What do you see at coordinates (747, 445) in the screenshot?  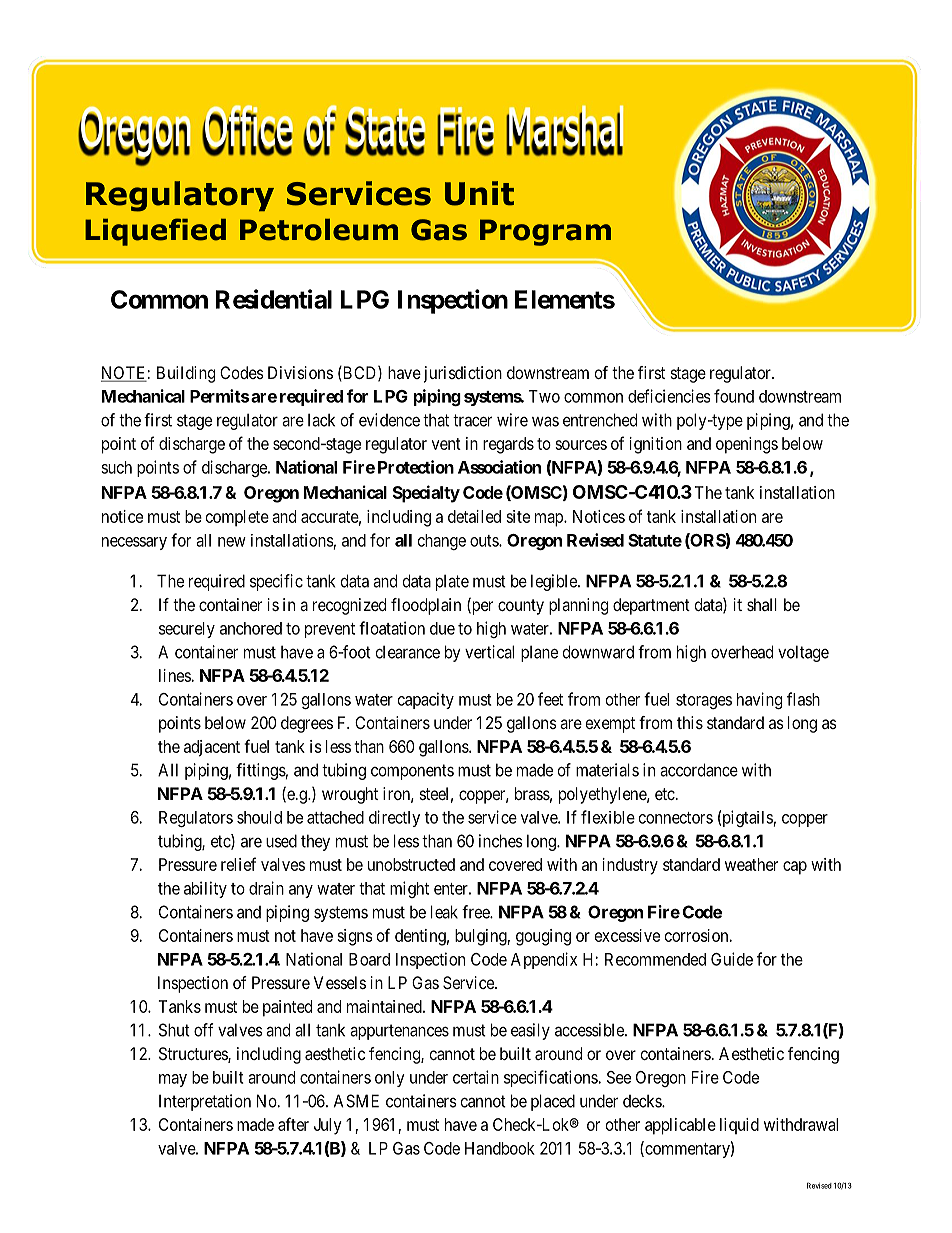 I see `openings` at bounding box center [747, 445].
